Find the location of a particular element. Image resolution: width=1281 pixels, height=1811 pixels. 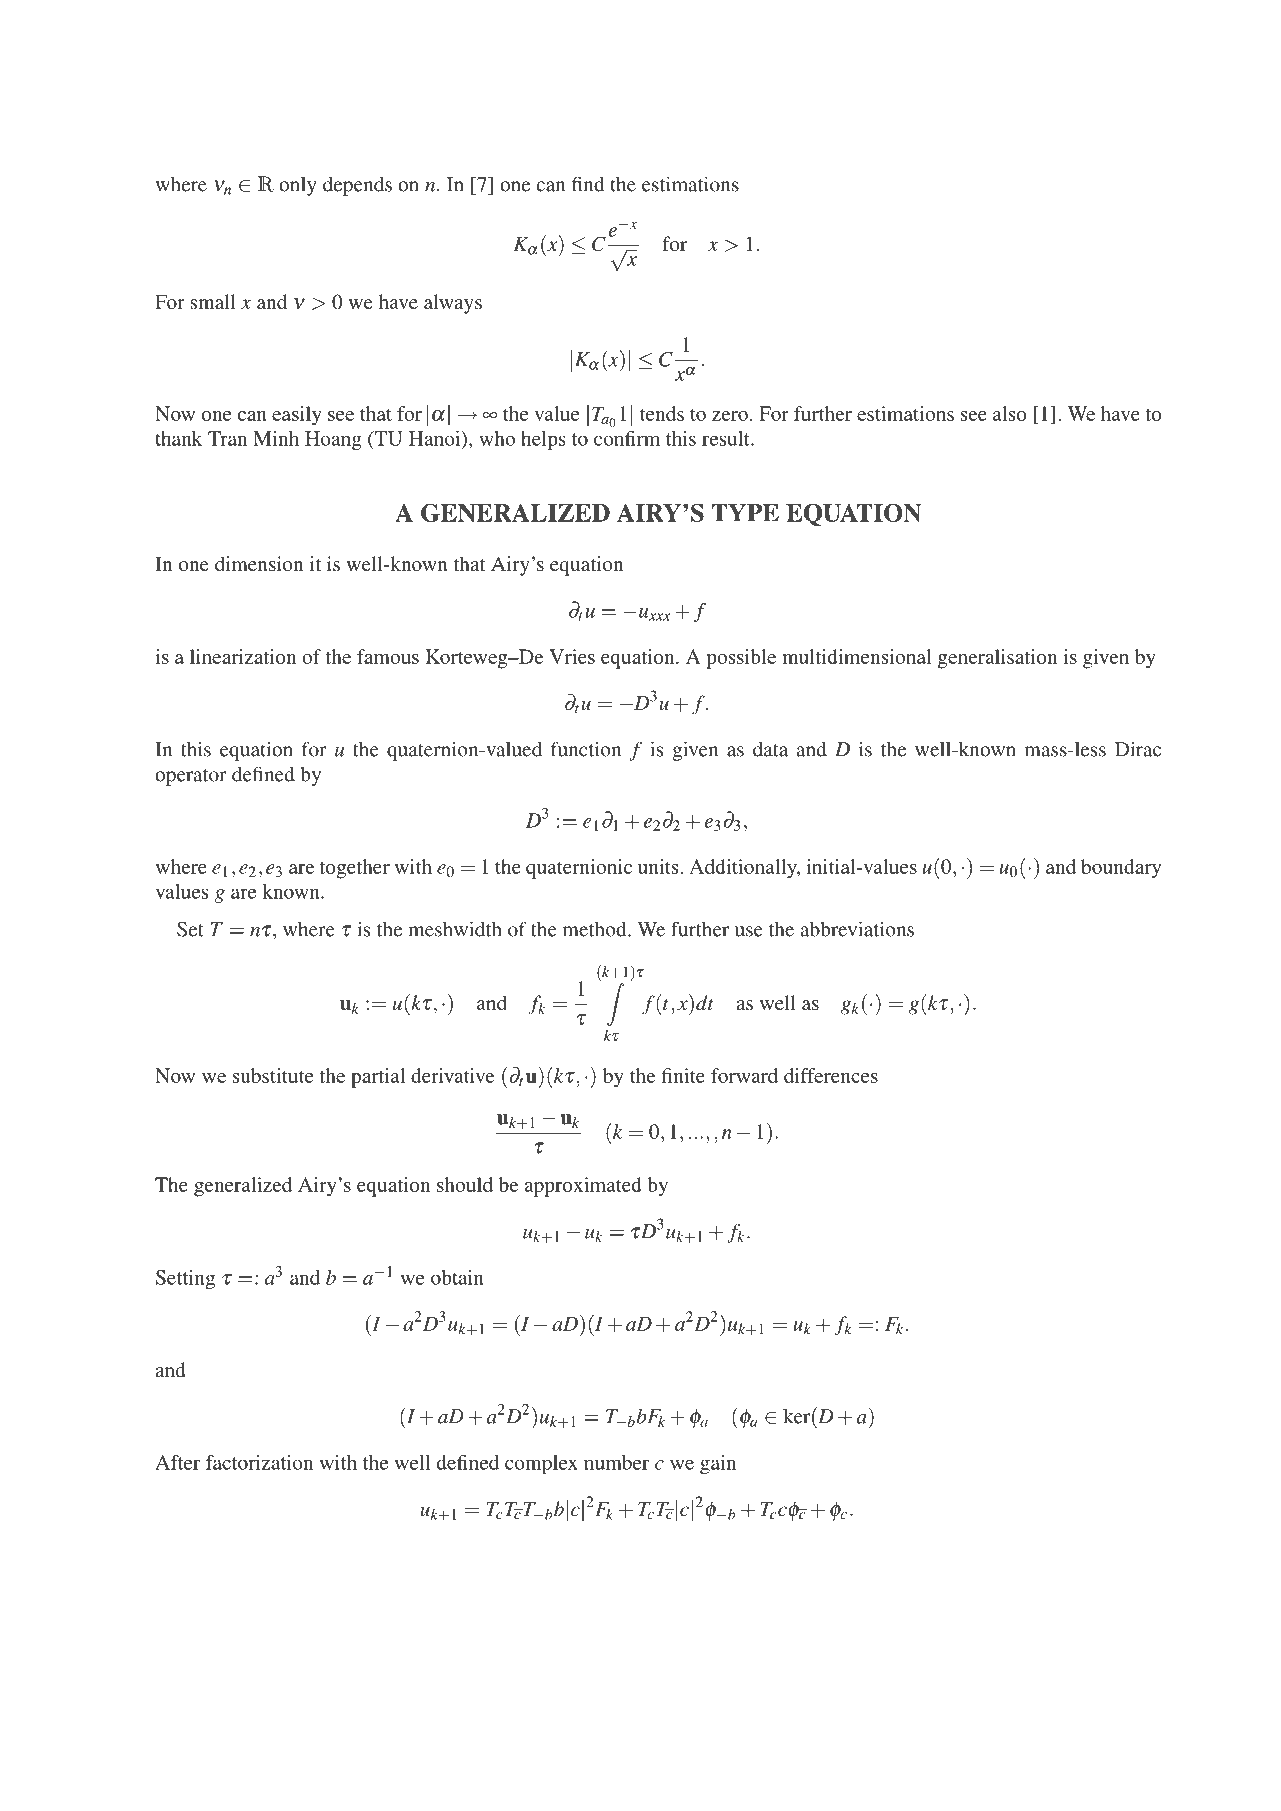

find is located at coordinates (588, 184).
